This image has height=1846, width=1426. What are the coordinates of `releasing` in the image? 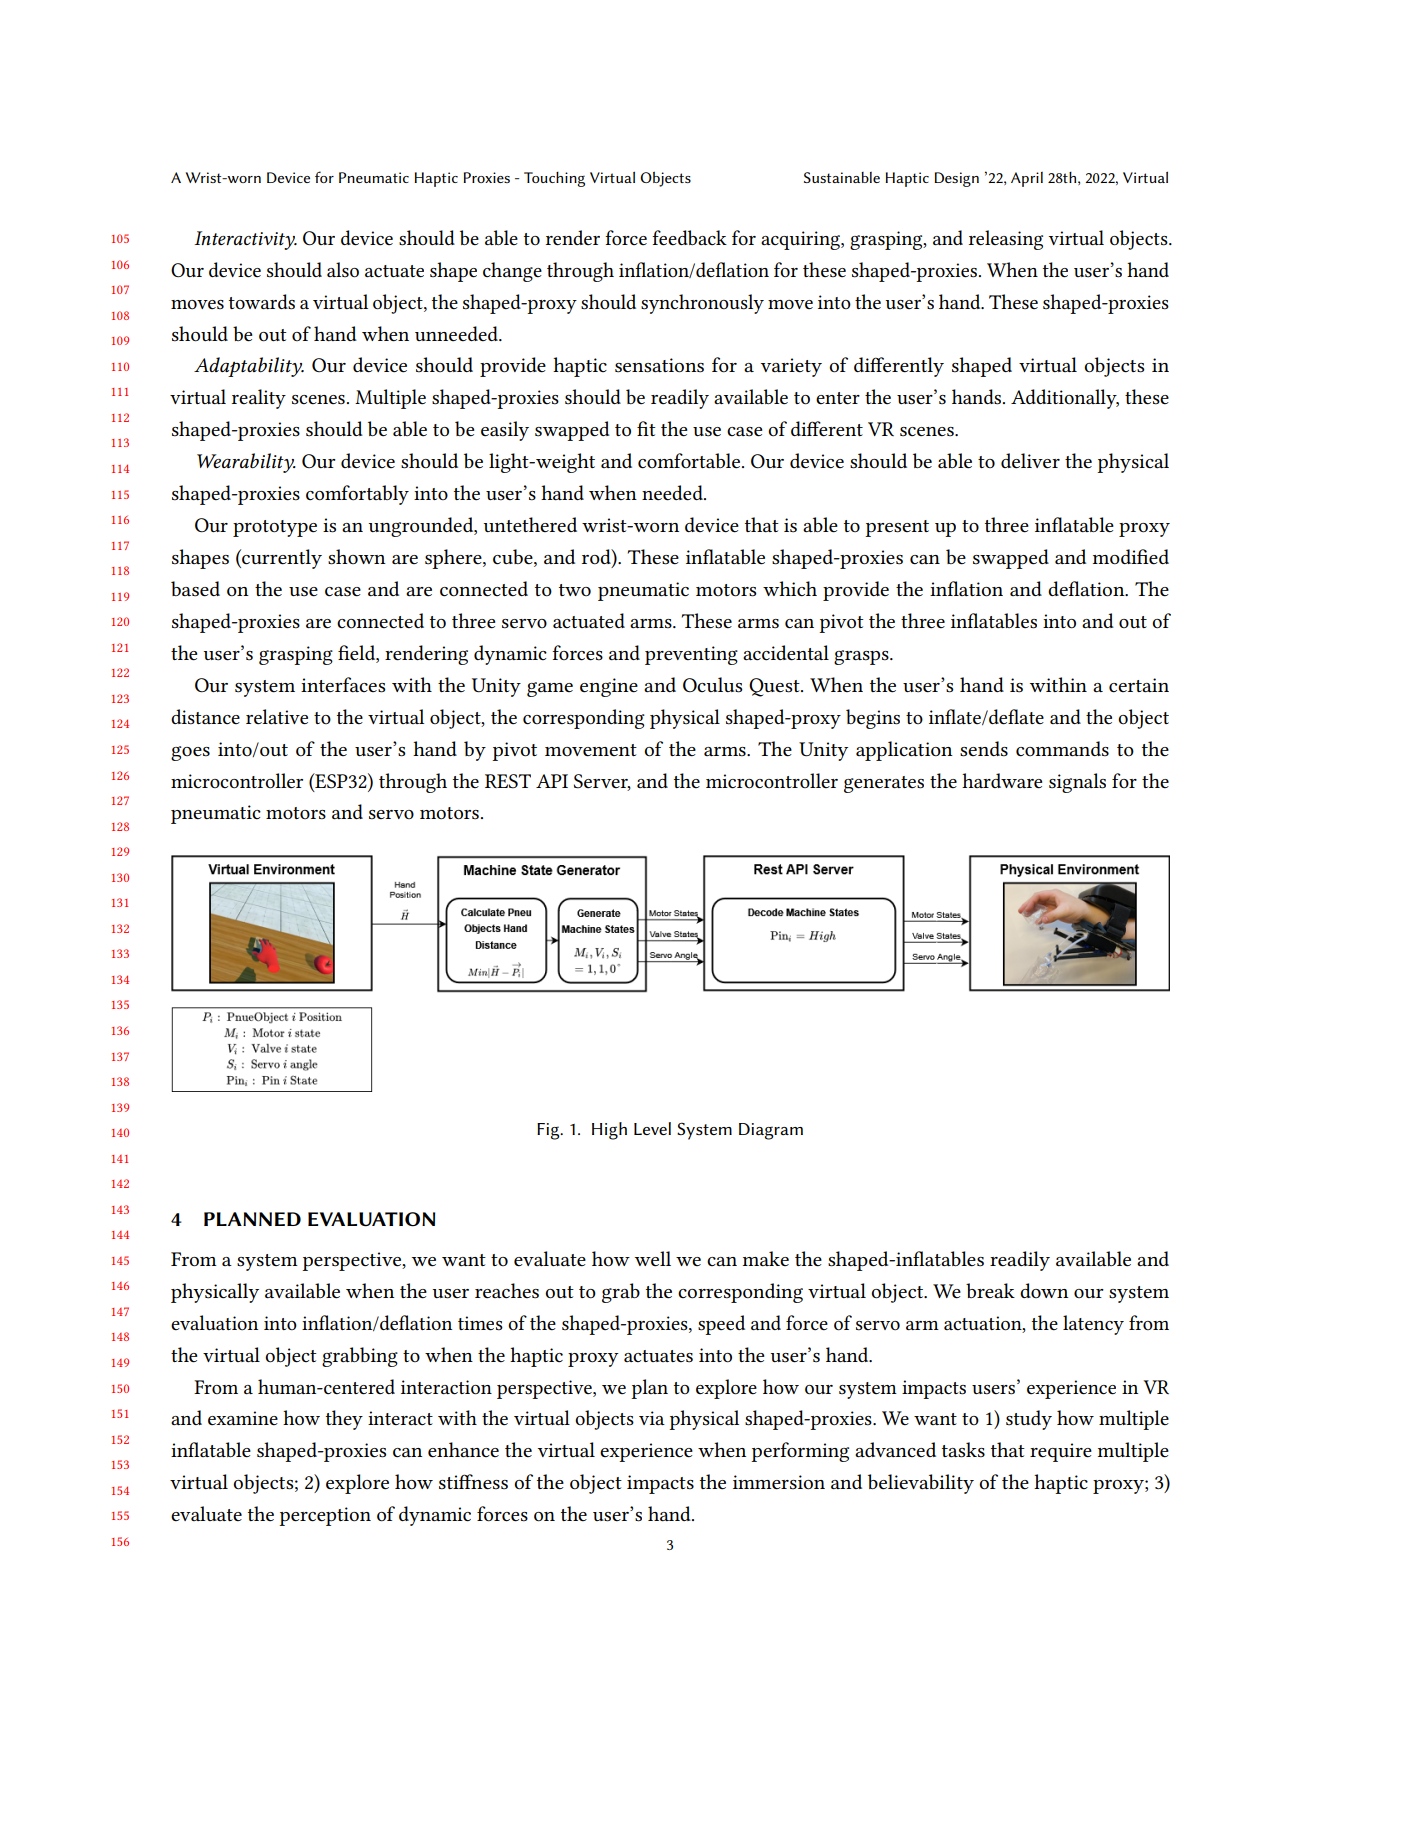 It's located at (1006, 240).
